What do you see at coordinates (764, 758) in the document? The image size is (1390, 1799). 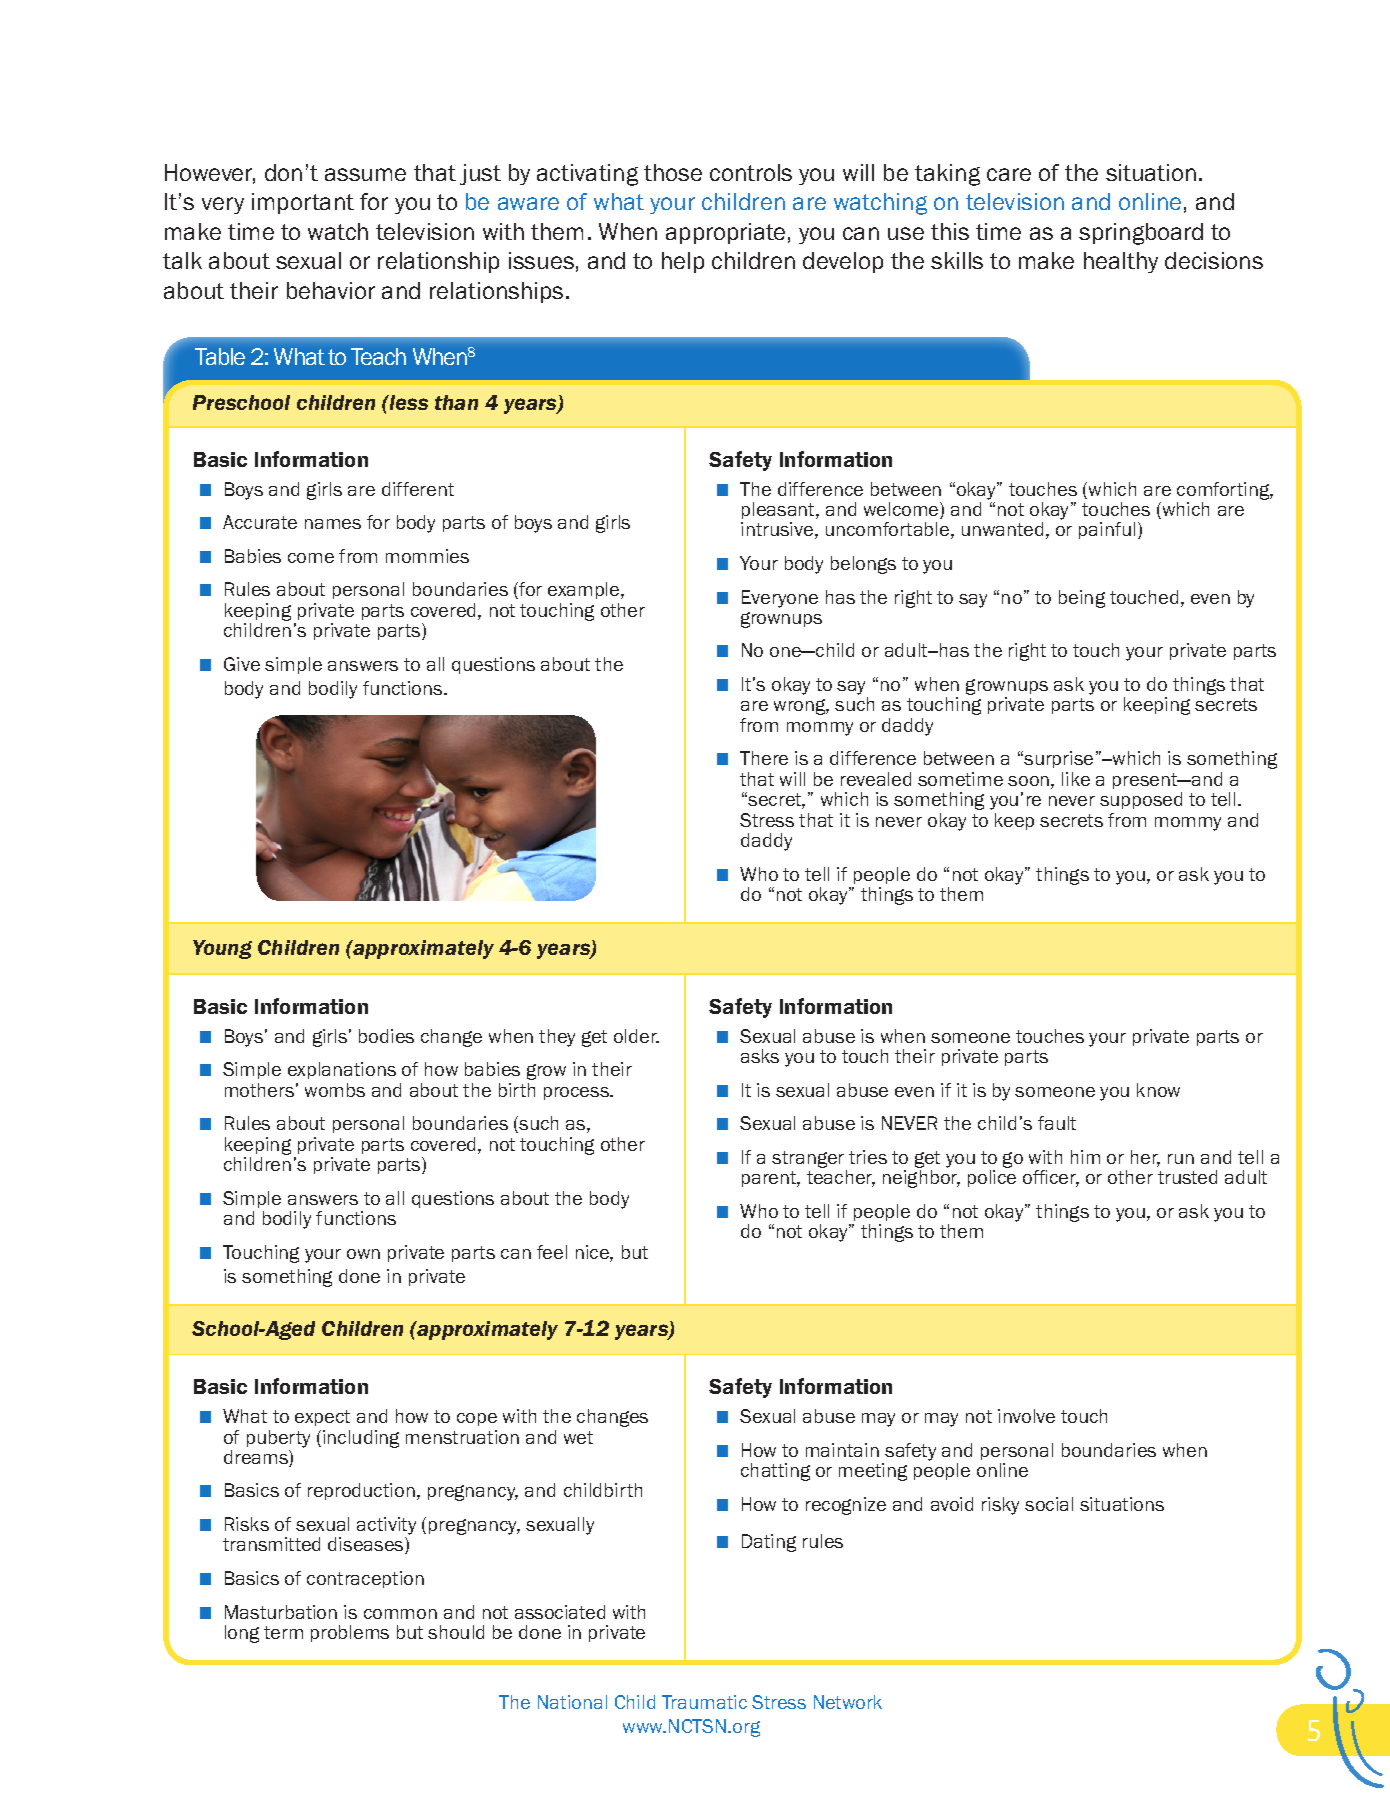 I see `There` at bounding box center [764, 758].
